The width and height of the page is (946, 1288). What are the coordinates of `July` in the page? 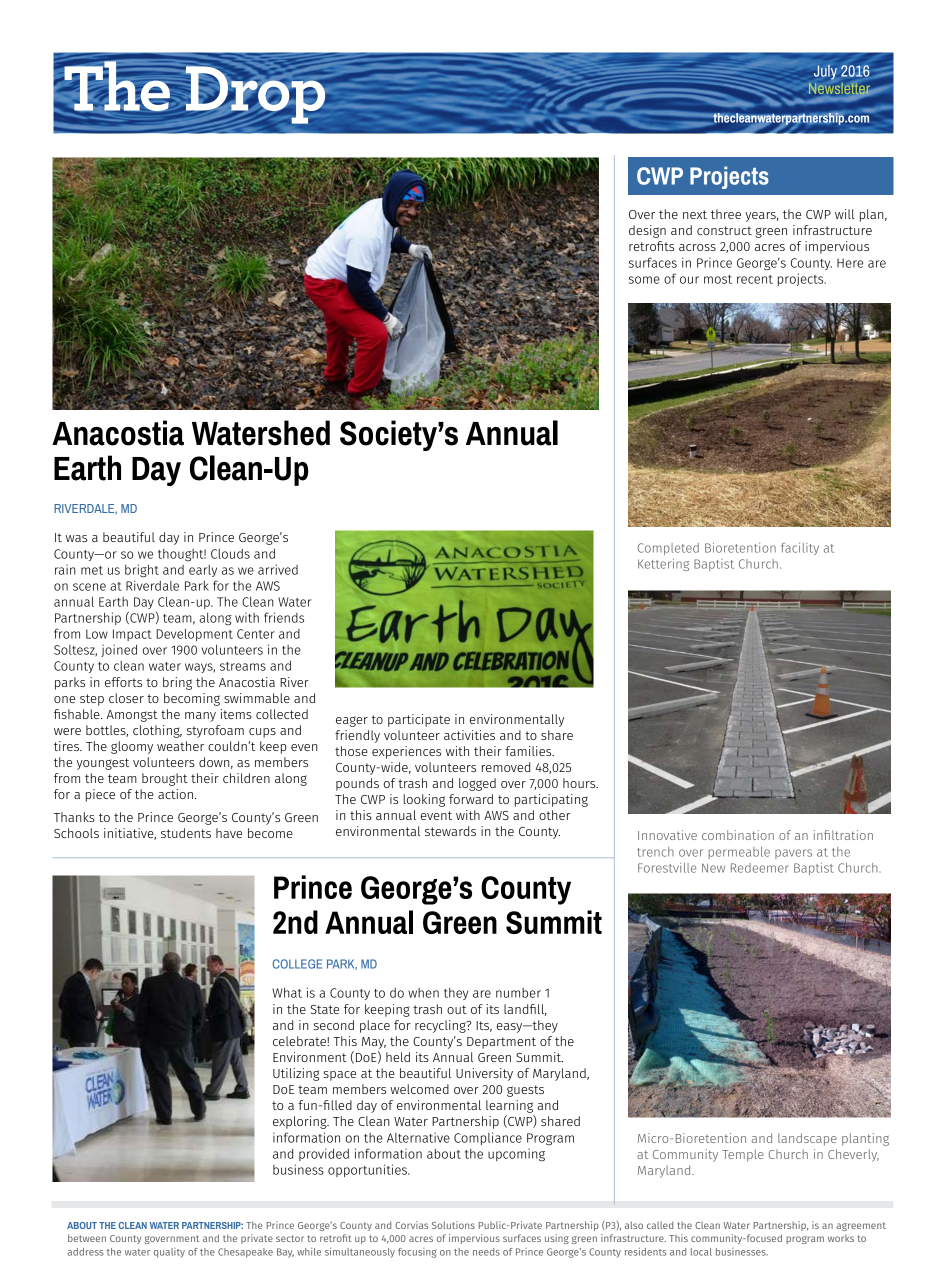 It's located at (825, 72).
